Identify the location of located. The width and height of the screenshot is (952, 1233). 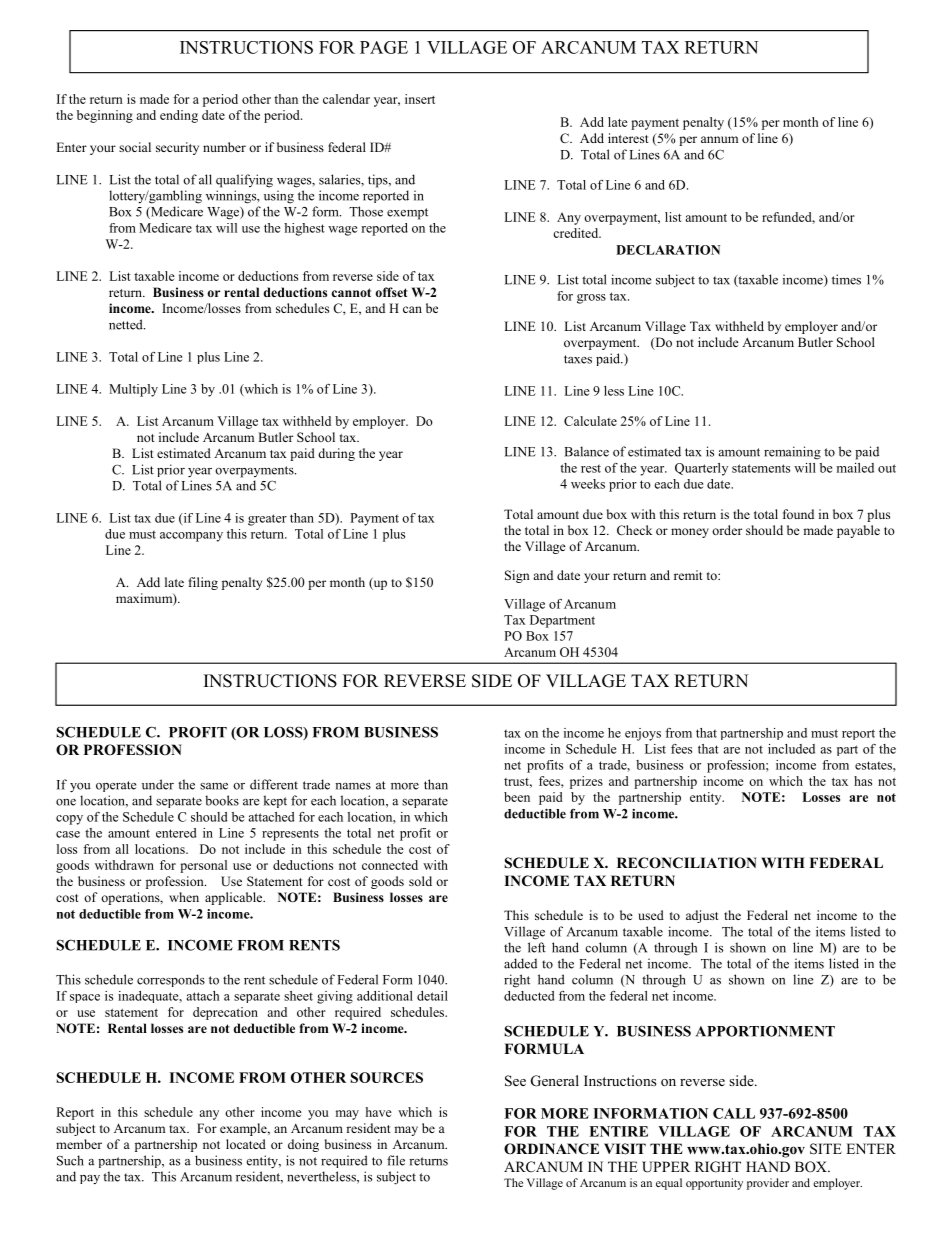
(246, 1144).
